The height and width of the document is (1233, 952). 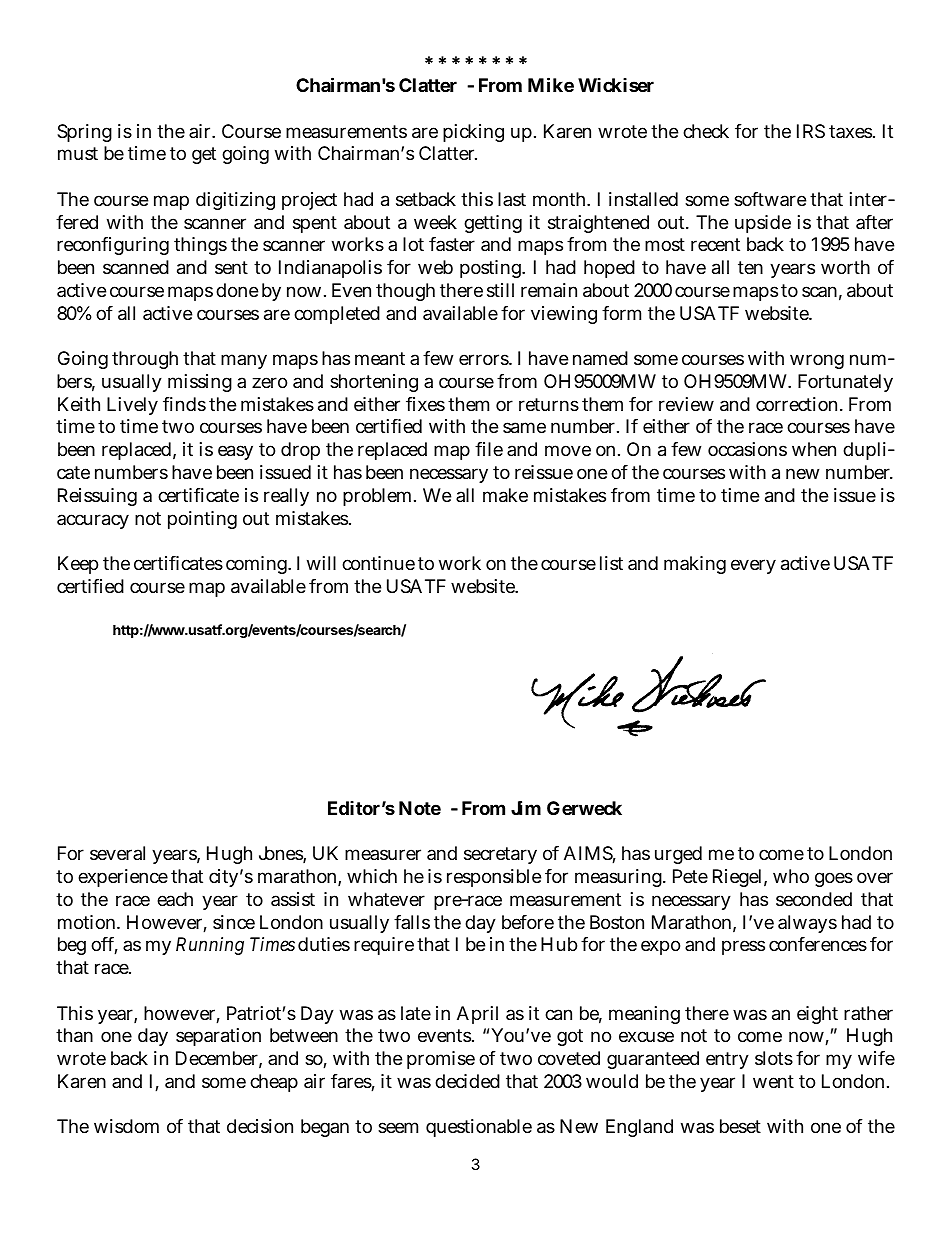 What do you see at coordinates (526, 807) in the document?
I see `Jim` at bounding box center [526, 807].
